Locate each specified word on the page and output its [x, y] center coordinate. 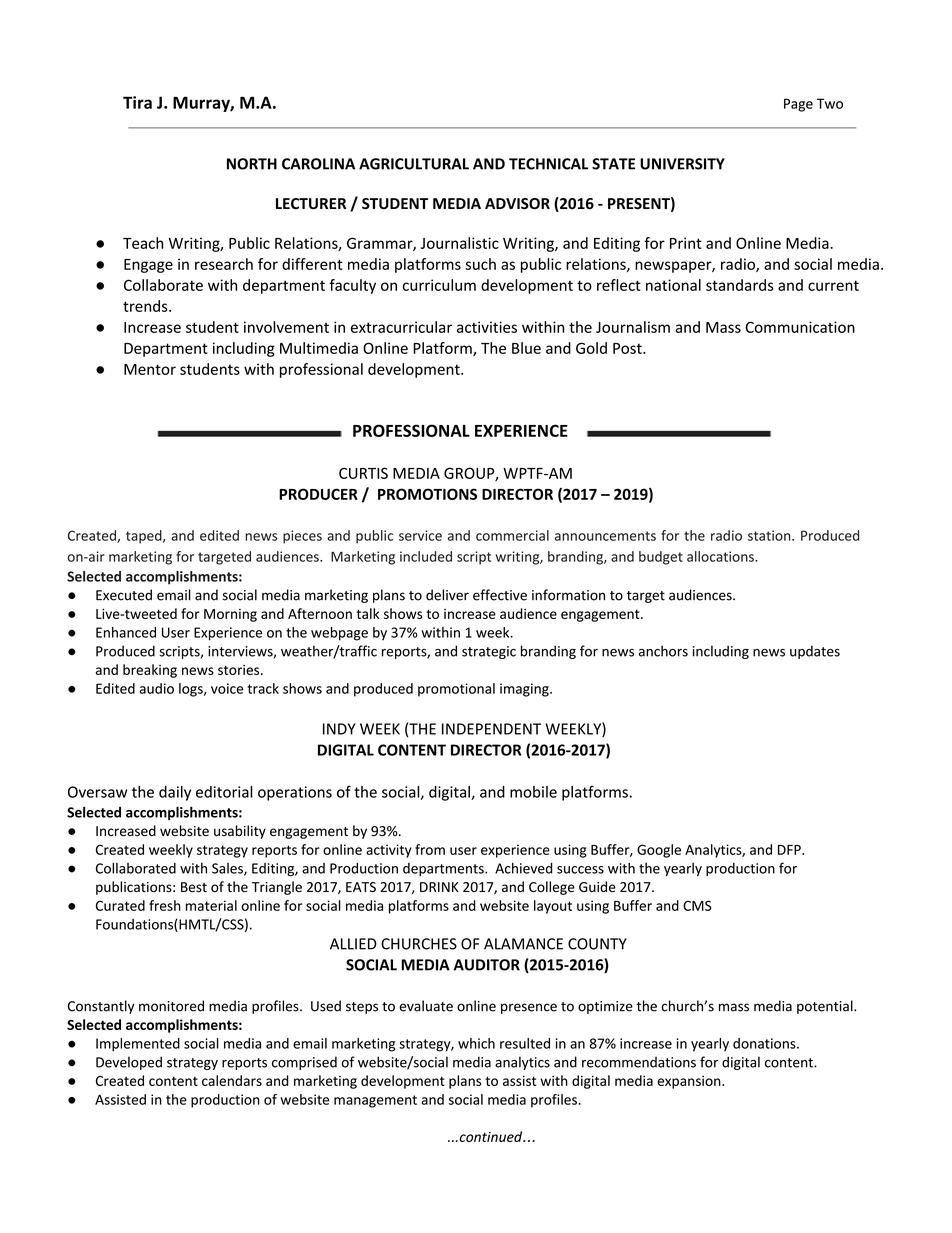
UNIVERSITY [682, 164]
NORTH [252, 164]
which [476, 1043]
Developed [129, 1063]
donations [765, 1043]
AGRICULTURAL [414, 164]
